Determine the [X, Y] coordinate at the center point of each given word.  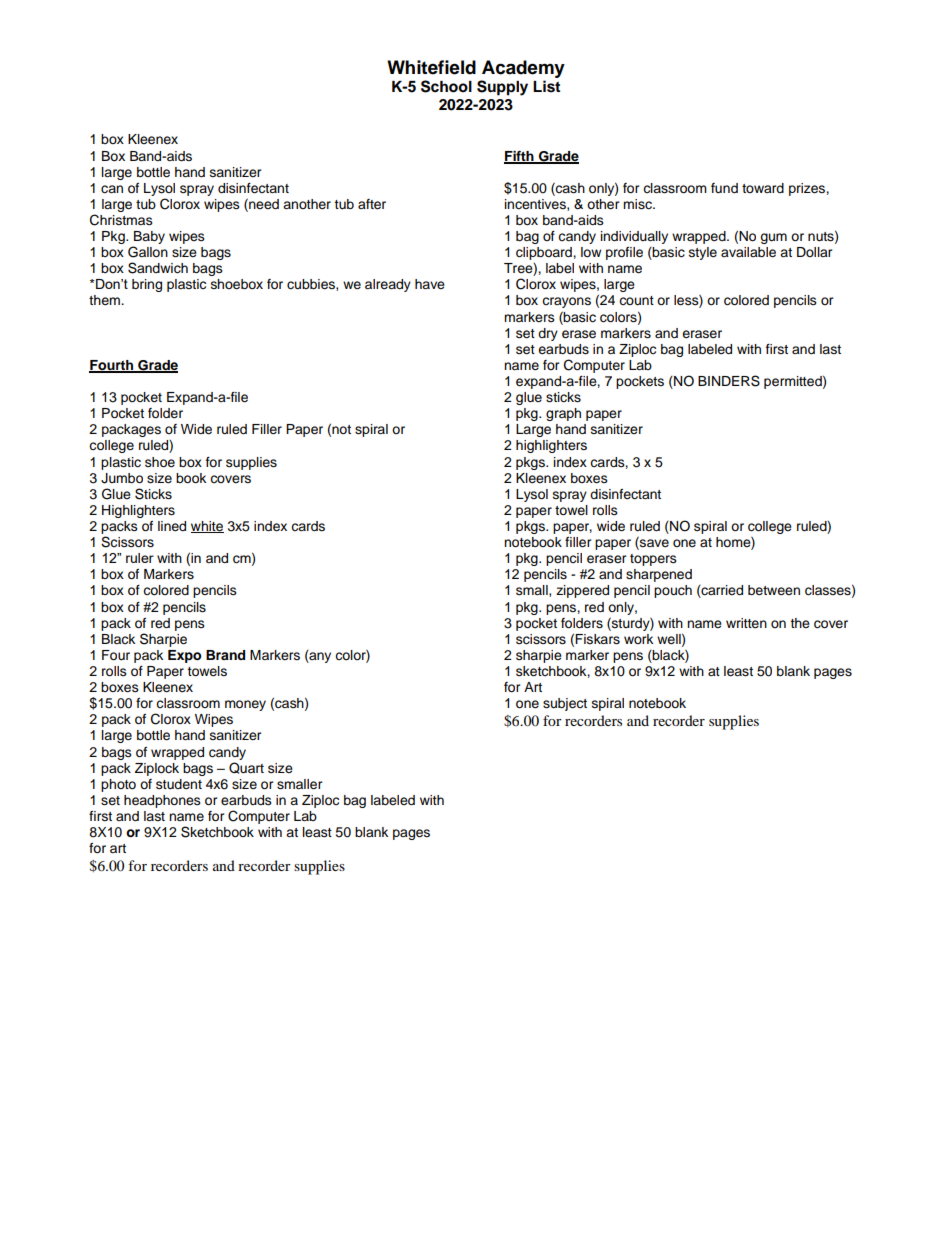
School [446, 86]
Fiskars [597, 639]
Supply [502, 88]
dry [548, 334]
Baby [149, 237]
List [546, 86]
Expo [184, 656]
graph [563, 414]
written [746, 623]
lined [172, 526]
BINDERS [729, 381]
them [105, 300]
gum [773, 238]
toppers [653, 560]
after [372, 204]
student [179, 784]
